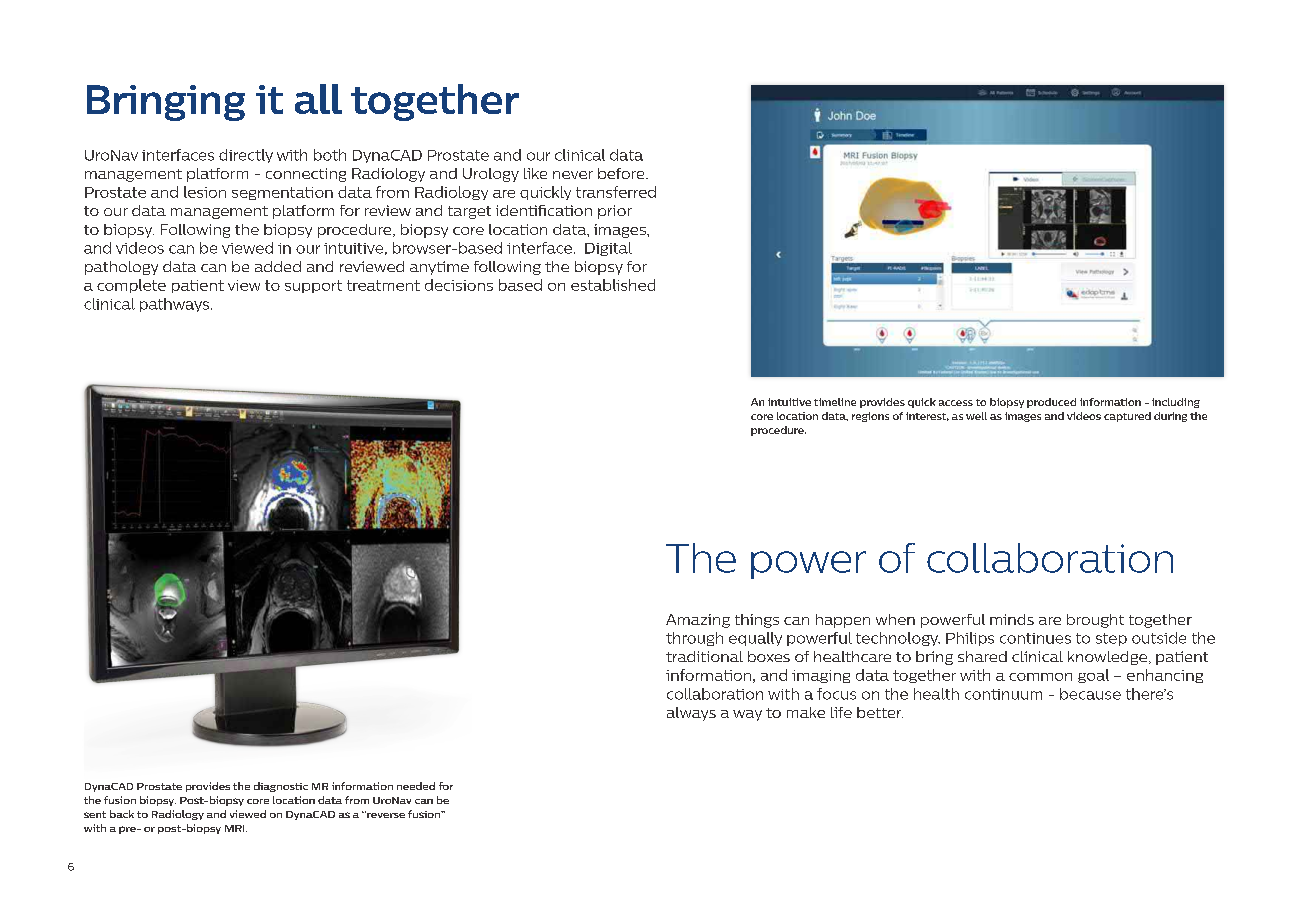  I want to click on needed, so click(416, 786).
